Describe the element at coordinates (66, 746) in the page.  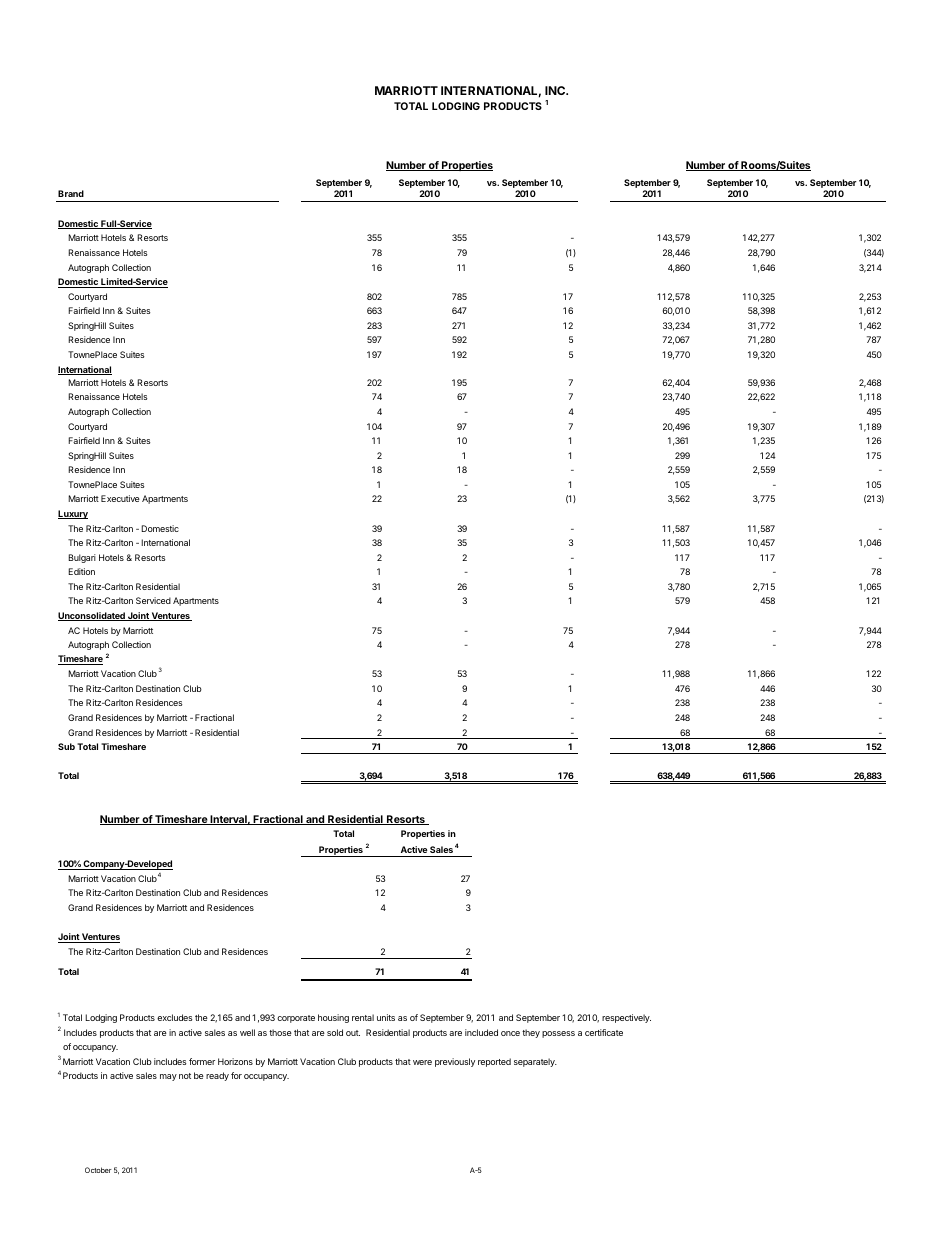
I see `Sub` at that location.
